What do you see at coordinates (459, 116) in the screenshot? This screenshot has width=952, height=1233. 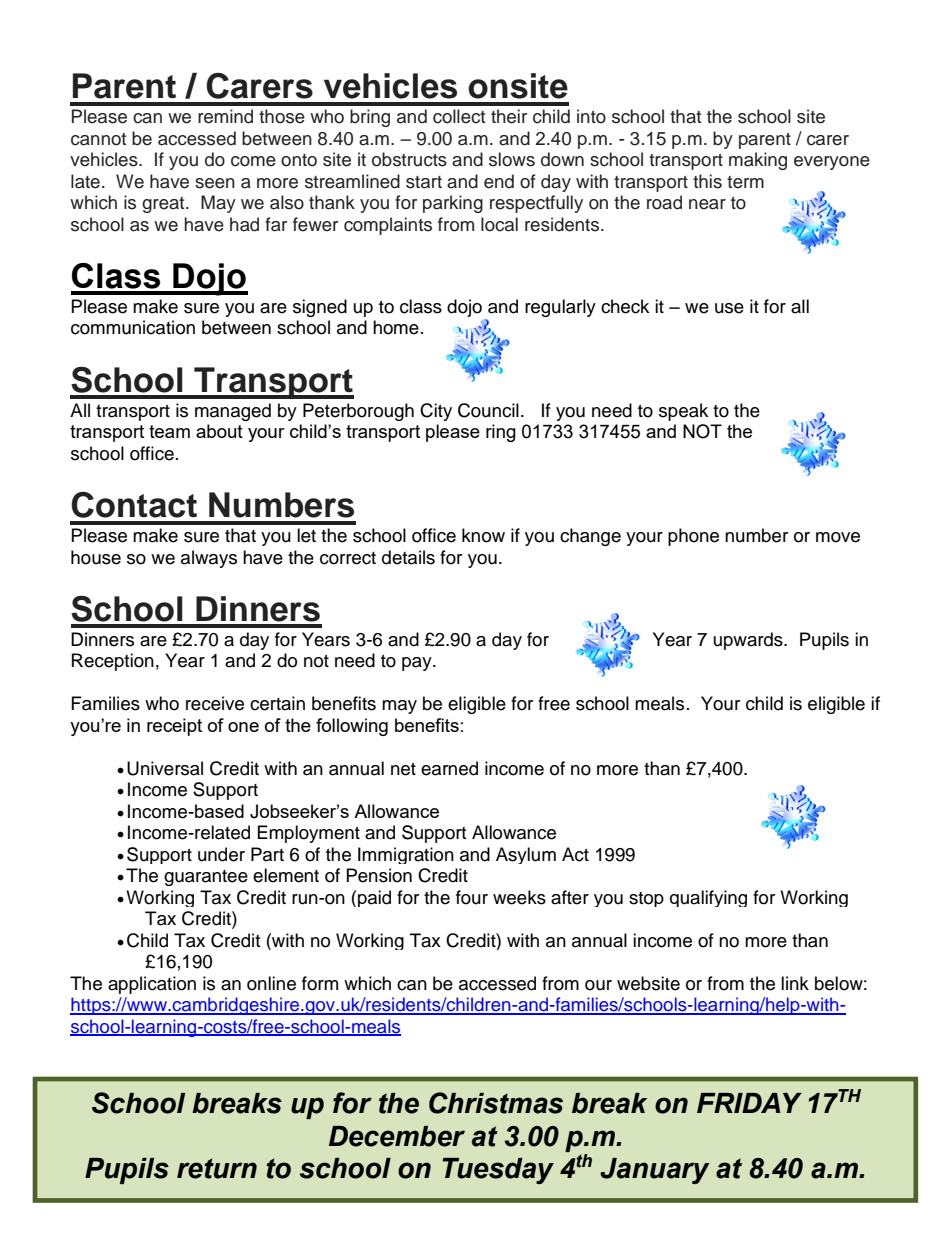 I see `collect` at bounding box center [459, 116].
